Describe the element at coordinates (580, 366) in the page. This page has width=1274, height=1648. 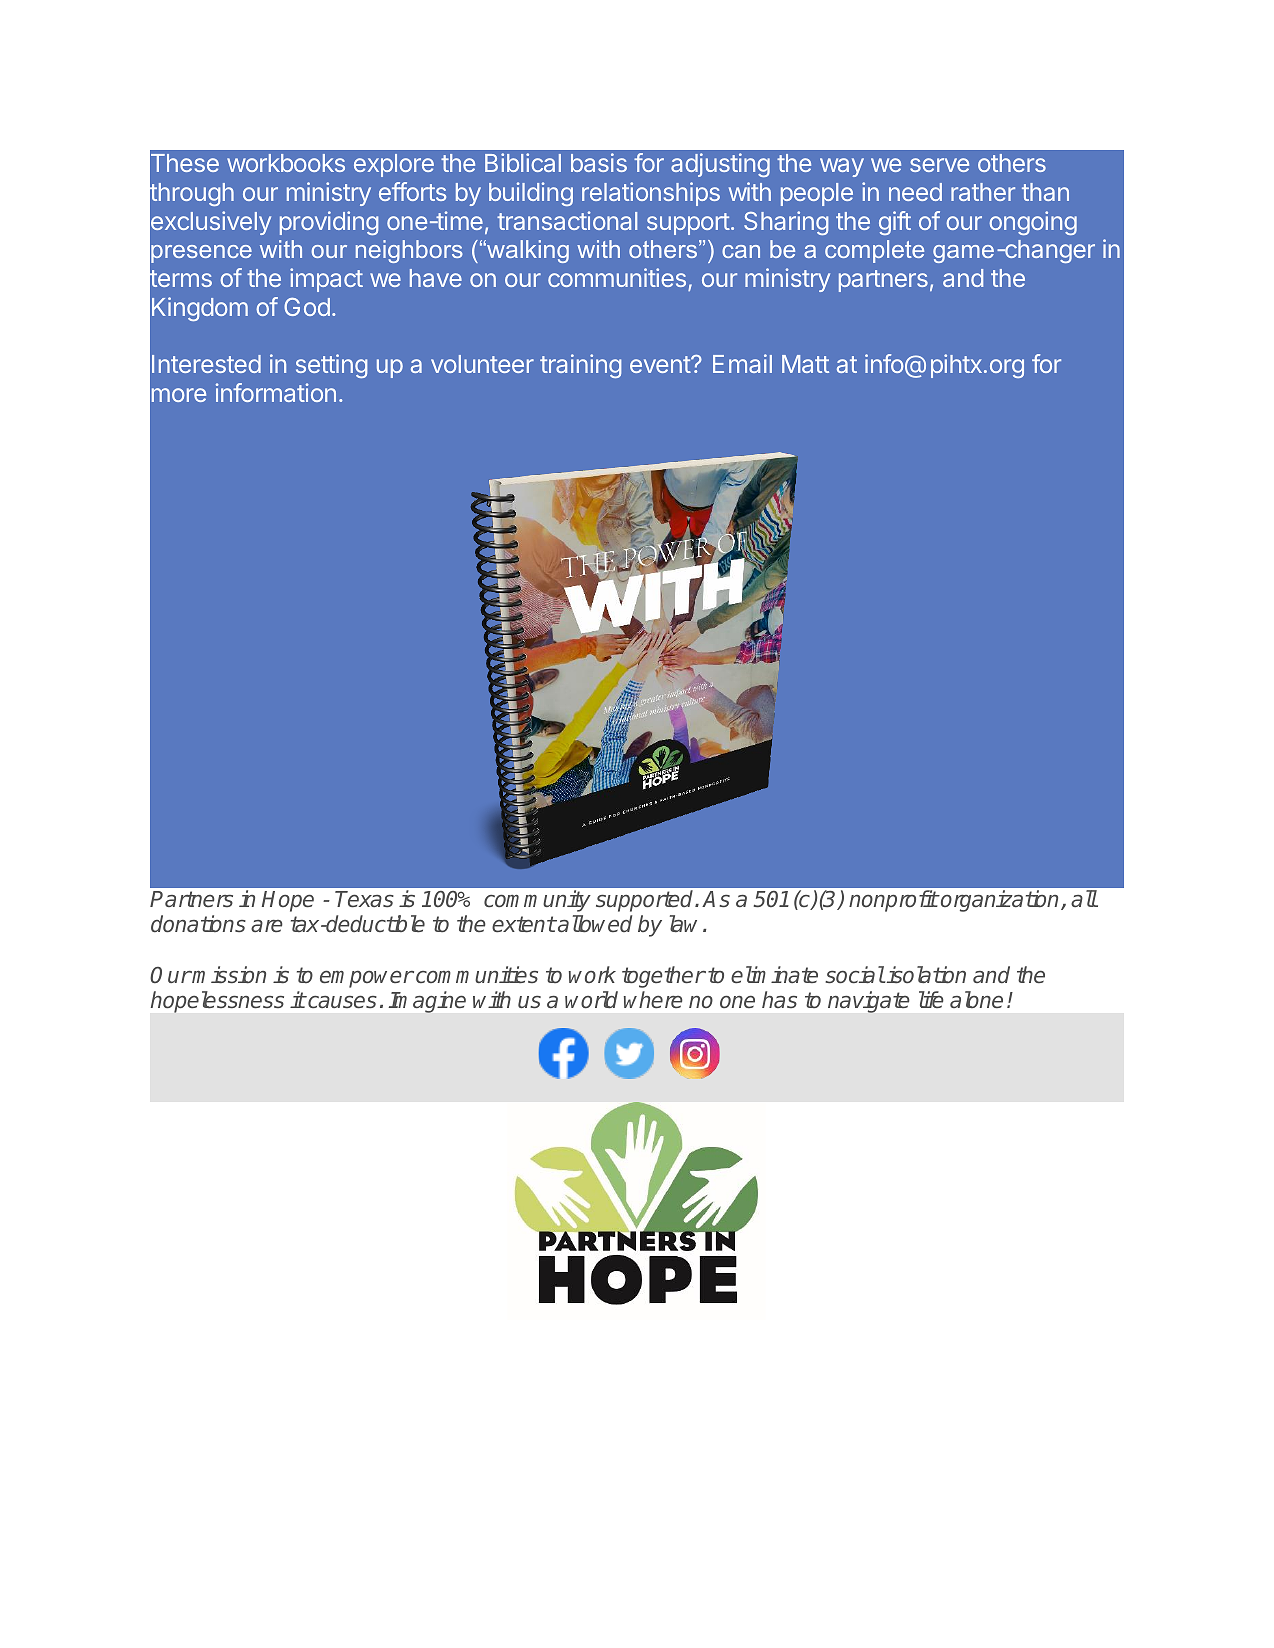
I see `training` at that location.
